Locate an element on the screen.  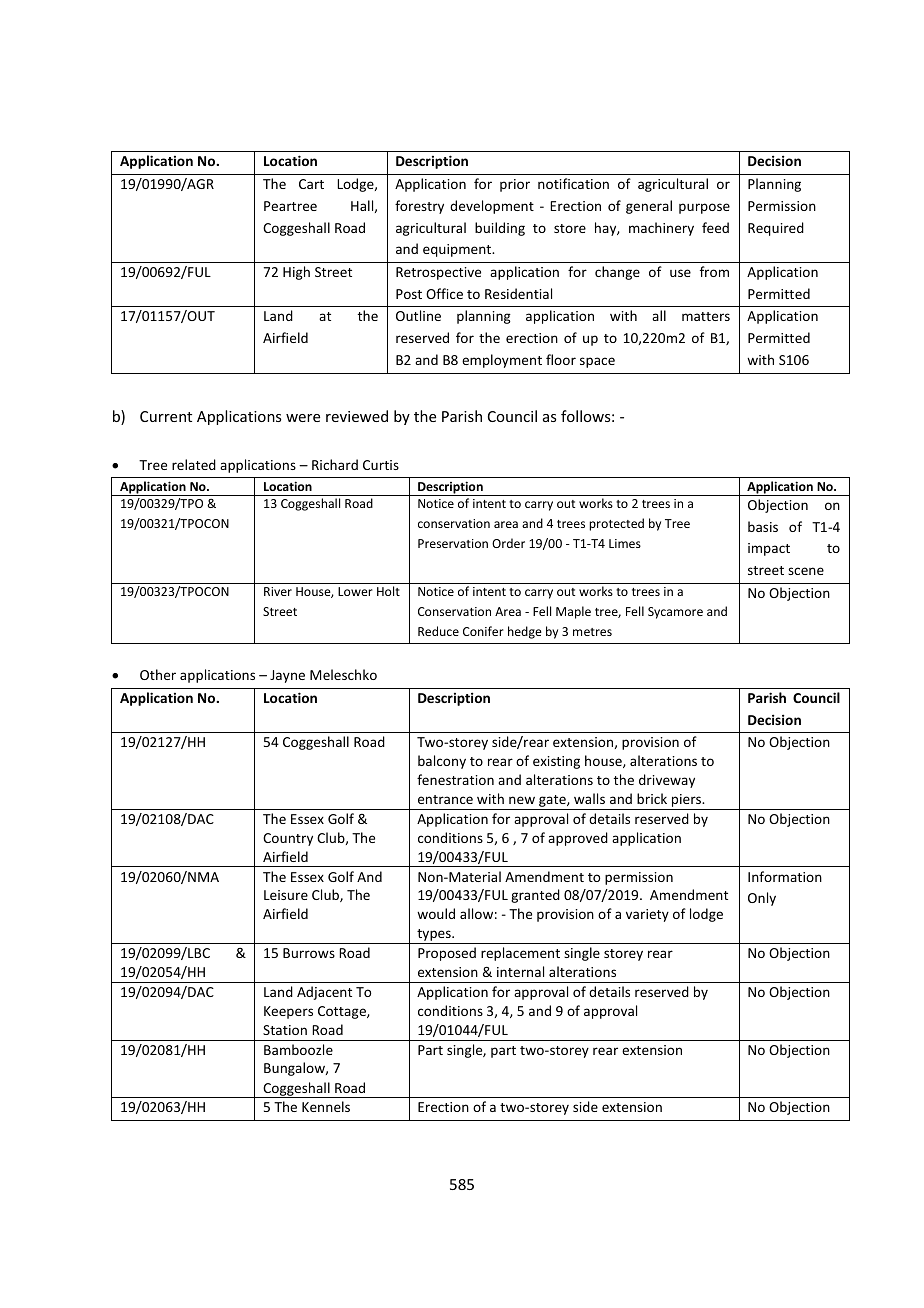
Bamboozle is located at coordinates (298, 1049).
